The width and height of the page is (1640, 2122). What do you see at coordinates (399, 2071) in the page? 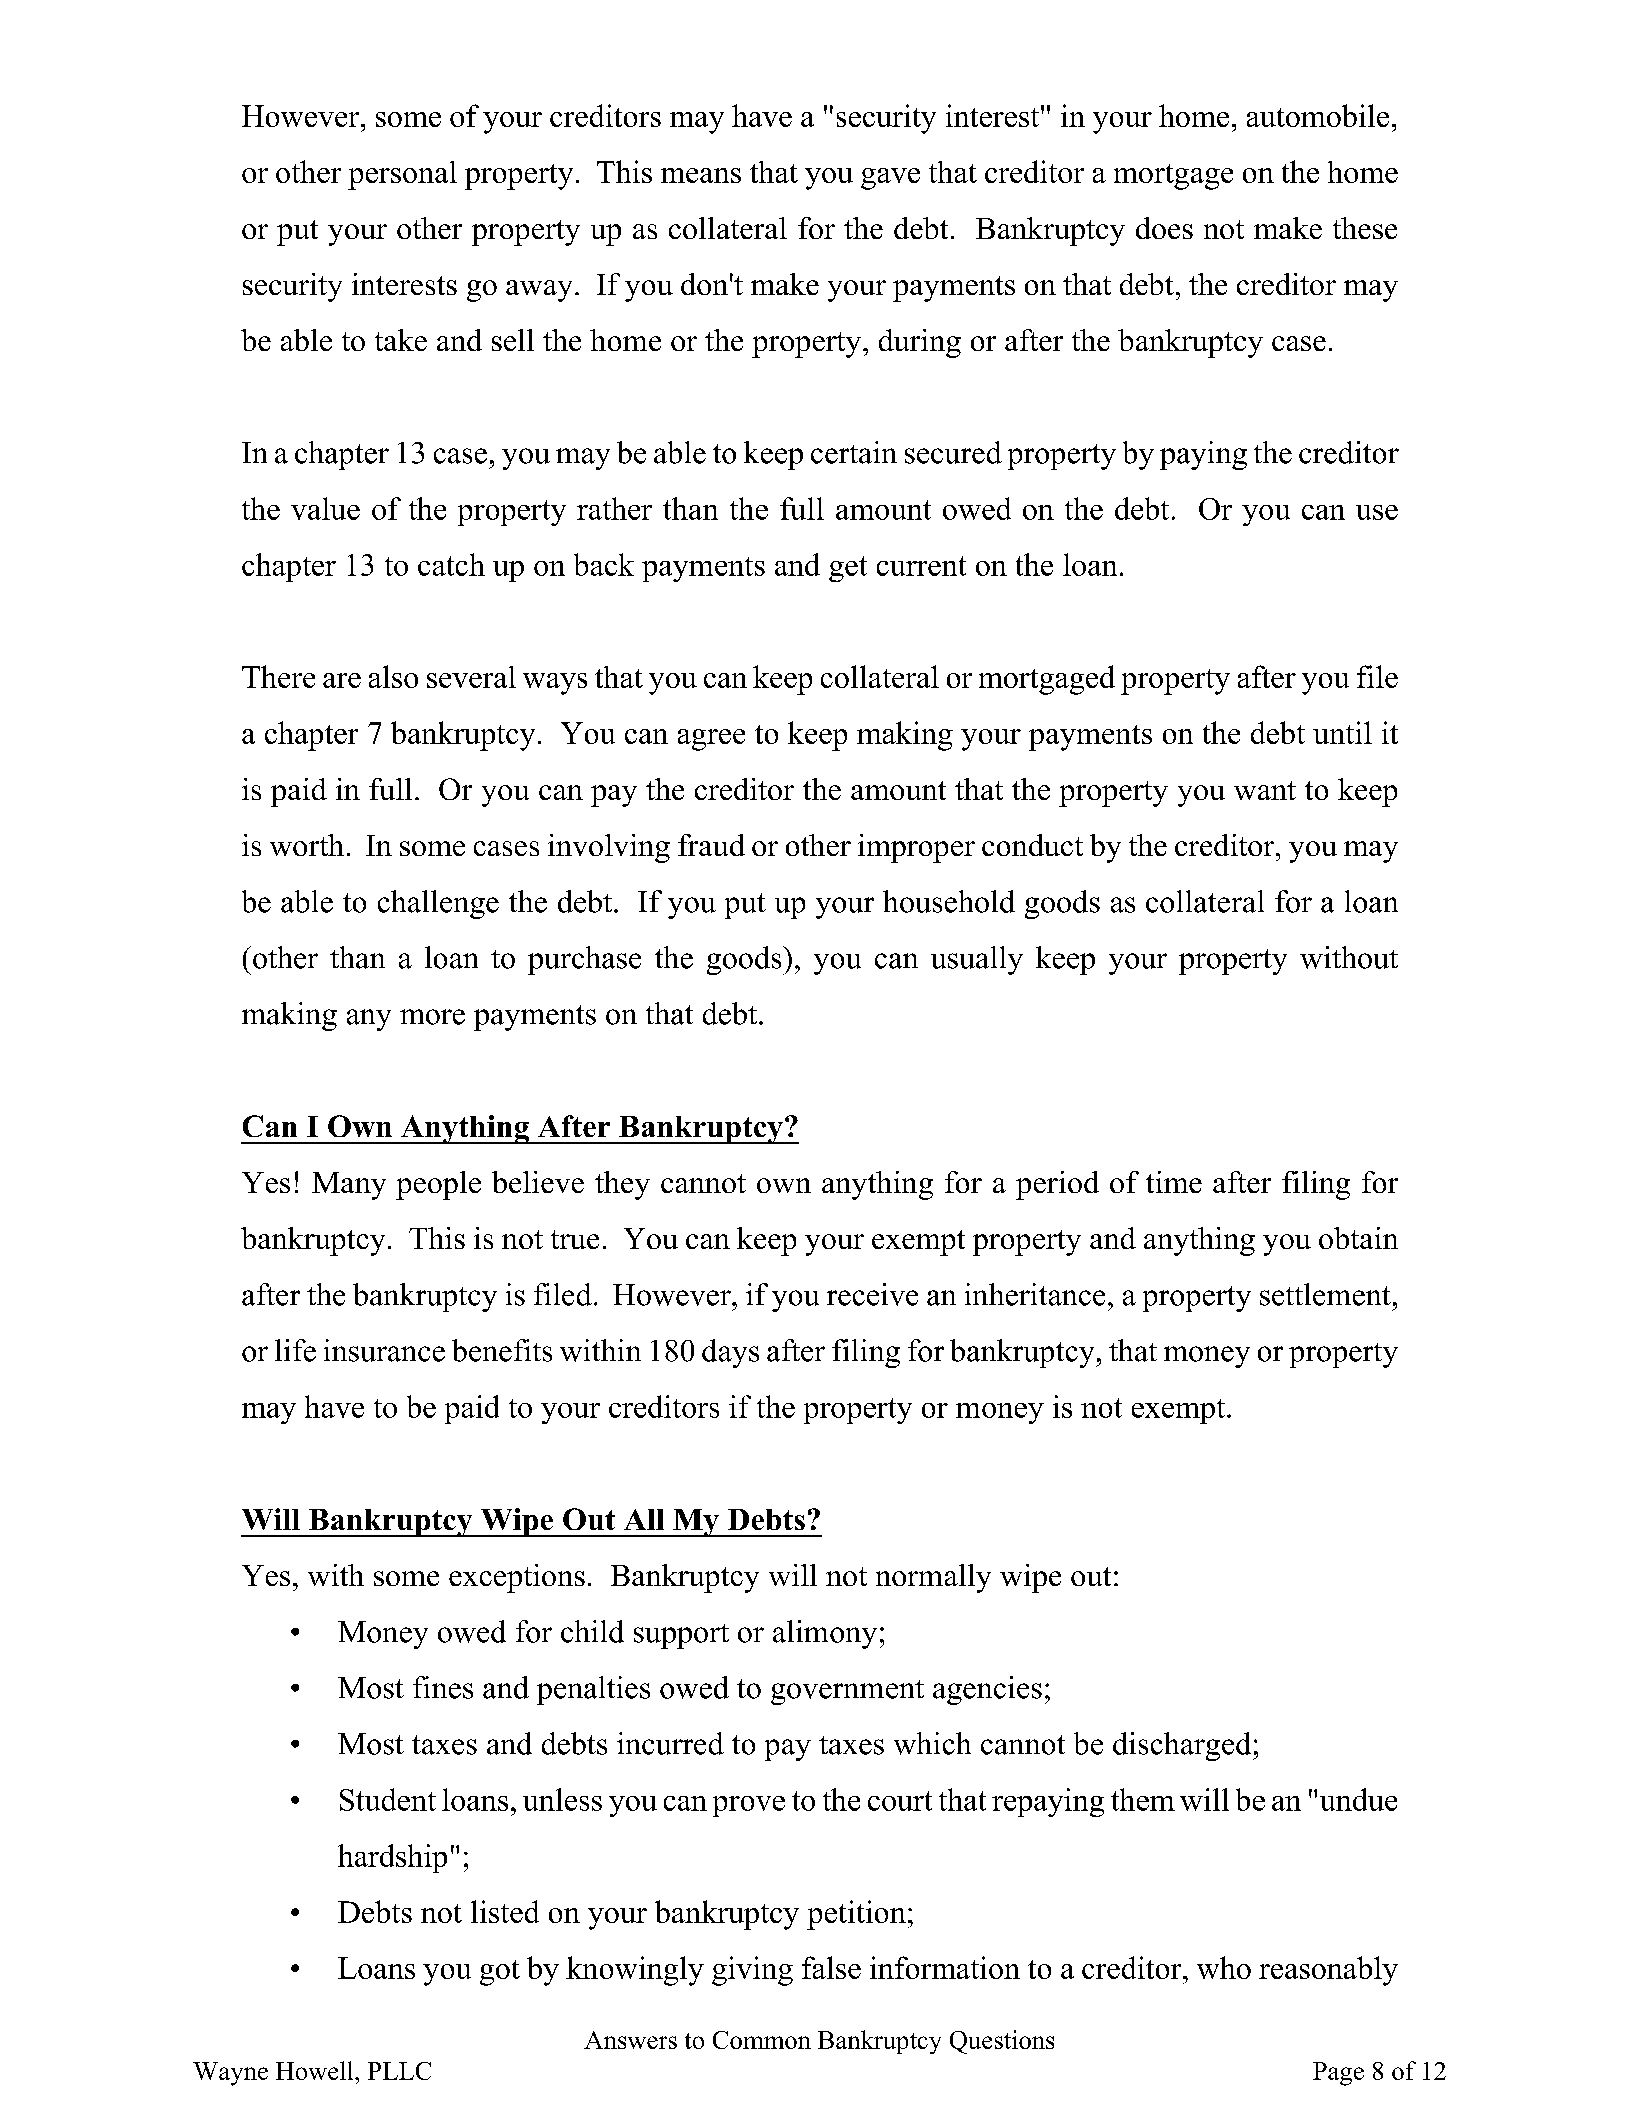
I see `PLLC` at bounding box center [399, 2071].
